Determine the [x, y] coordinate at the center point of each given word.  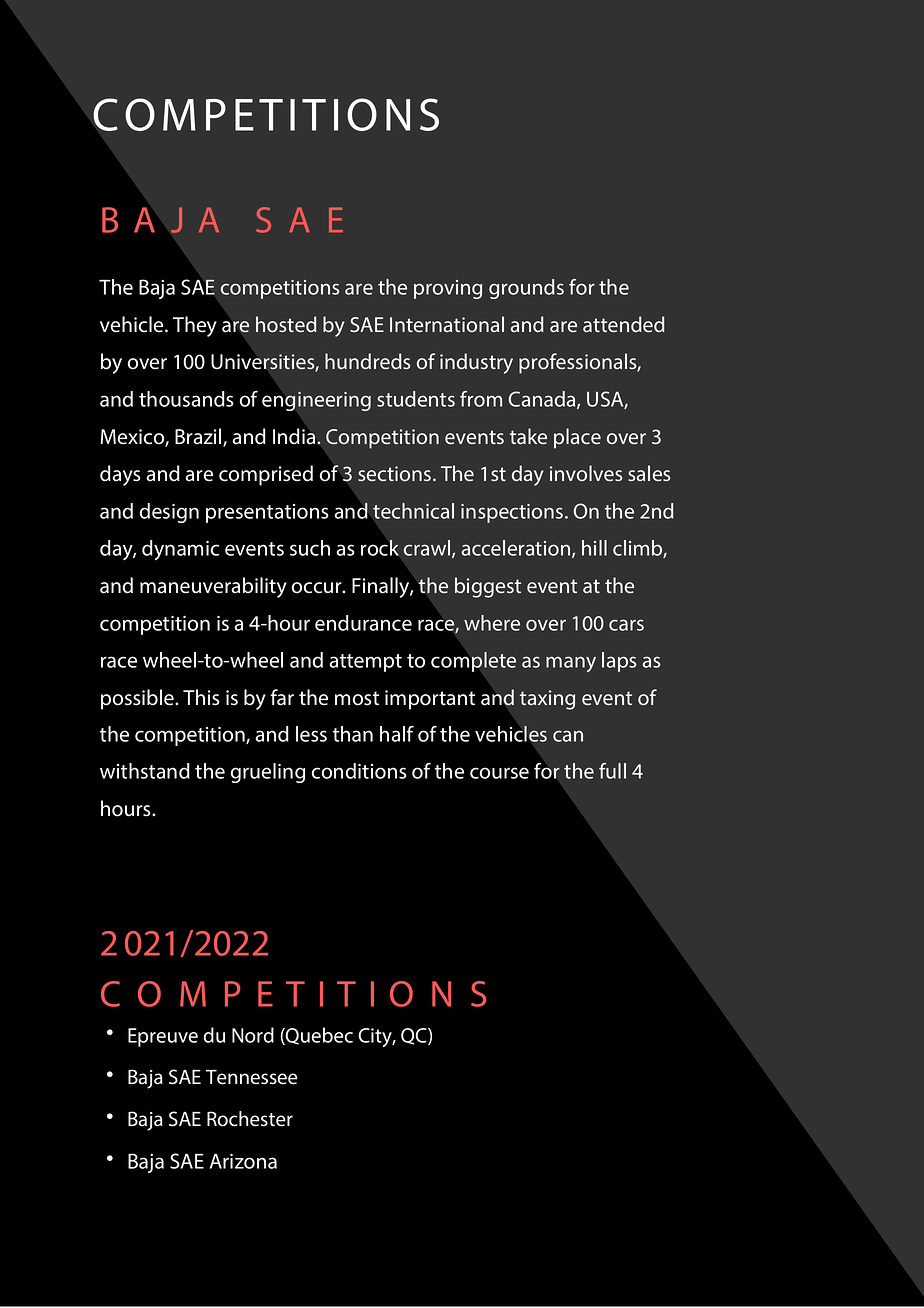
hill [594, 548]
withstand [145, 771]
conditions [359, 771]
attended [623, 324]
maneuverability [213, 587]
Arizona [243, 1161]
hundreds [367, 361]
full [612, 771]
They [195, 326]
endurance [363, 623]
